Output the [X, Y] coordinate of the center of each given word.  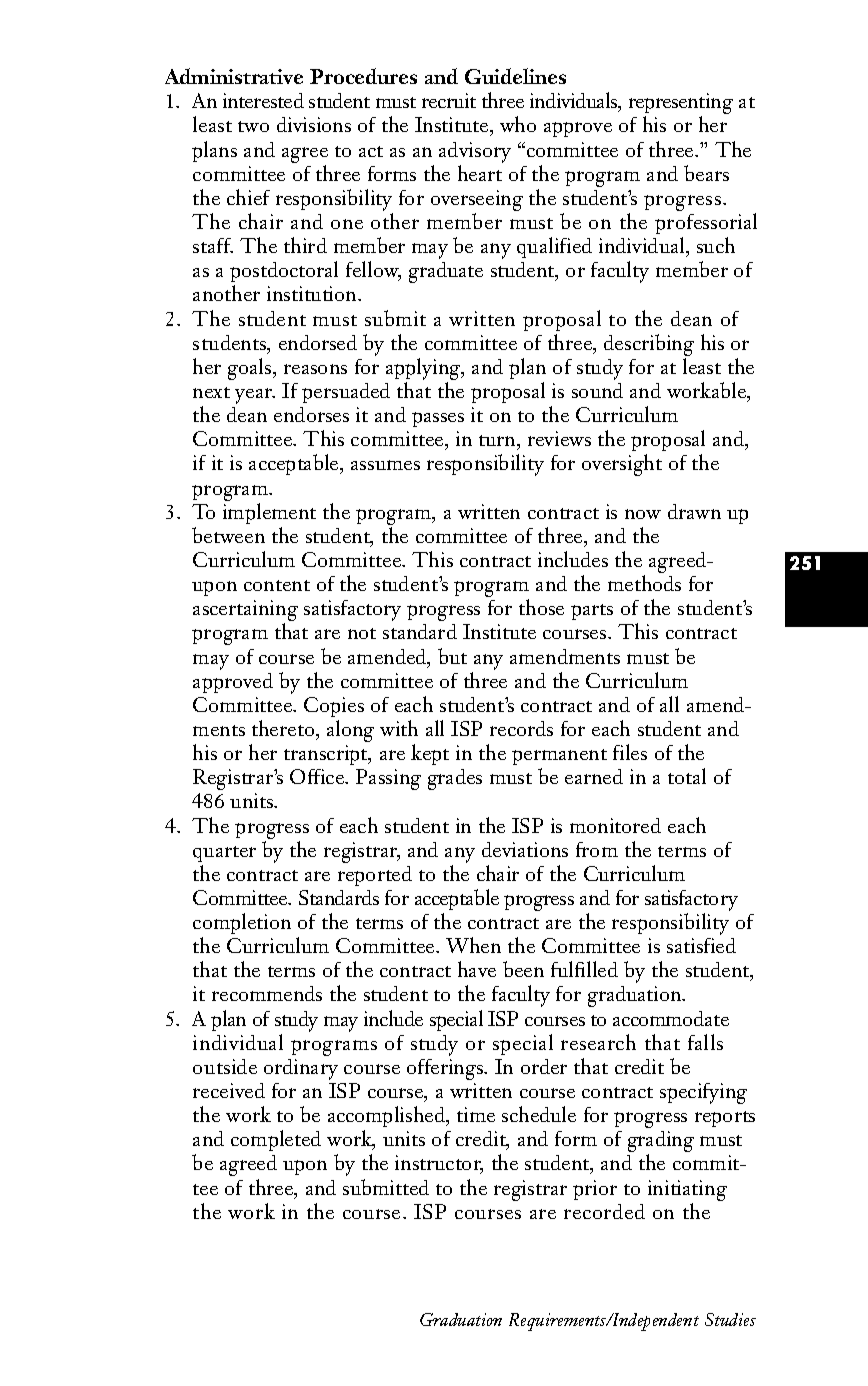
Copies [334, 707]
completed [276, 1140]
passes [438, 419]
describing [649, 345]
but [452, 656]
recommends [267, 993]
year [255, 396]
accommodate [671, 1018]
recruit [449, 100]
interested [263, 100]
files [630, 752]
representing [681, 105]
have [477, 969]
